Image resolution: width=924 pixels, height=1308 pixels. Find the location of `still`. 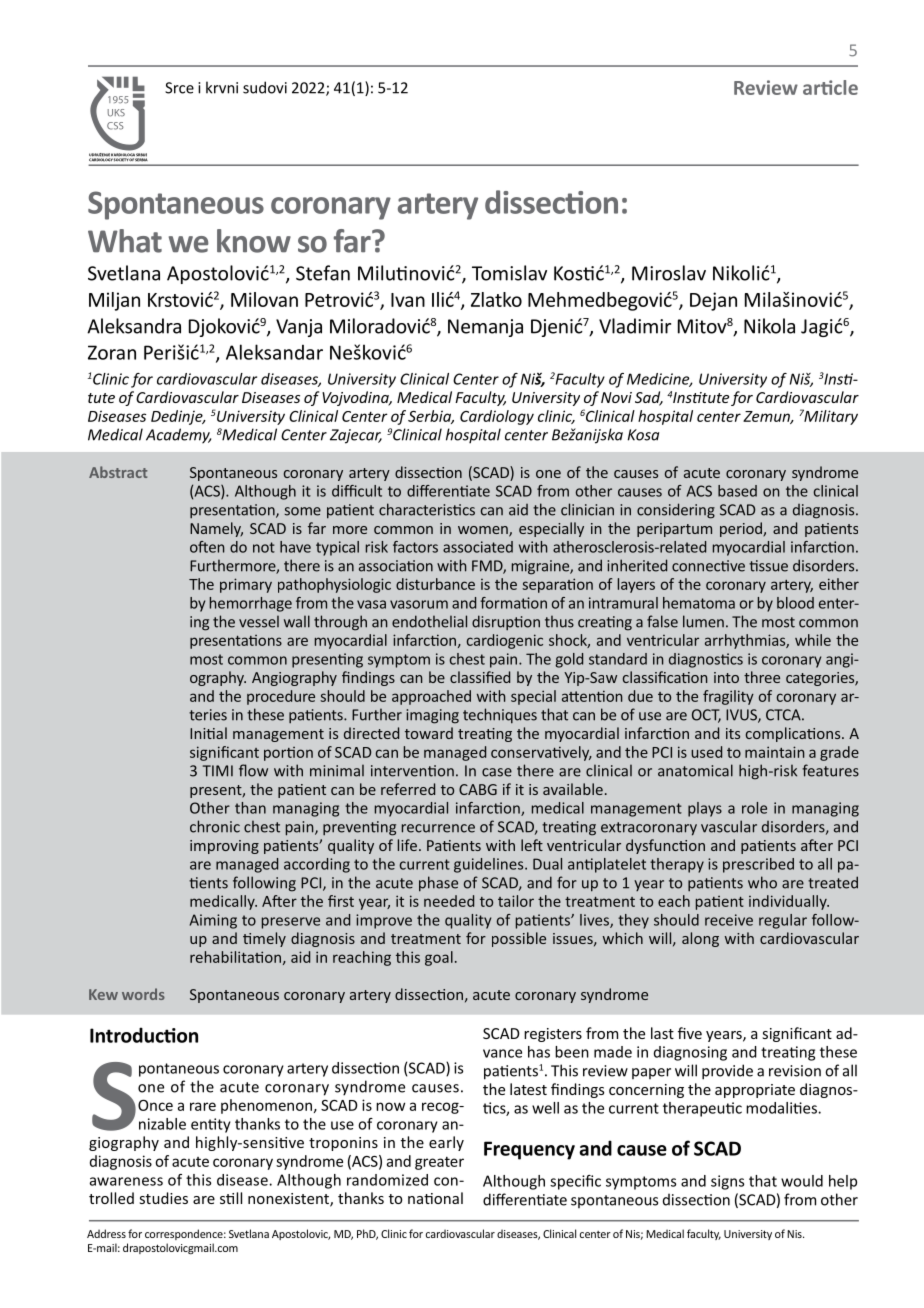

still is located at coordinates (231, 1198).
